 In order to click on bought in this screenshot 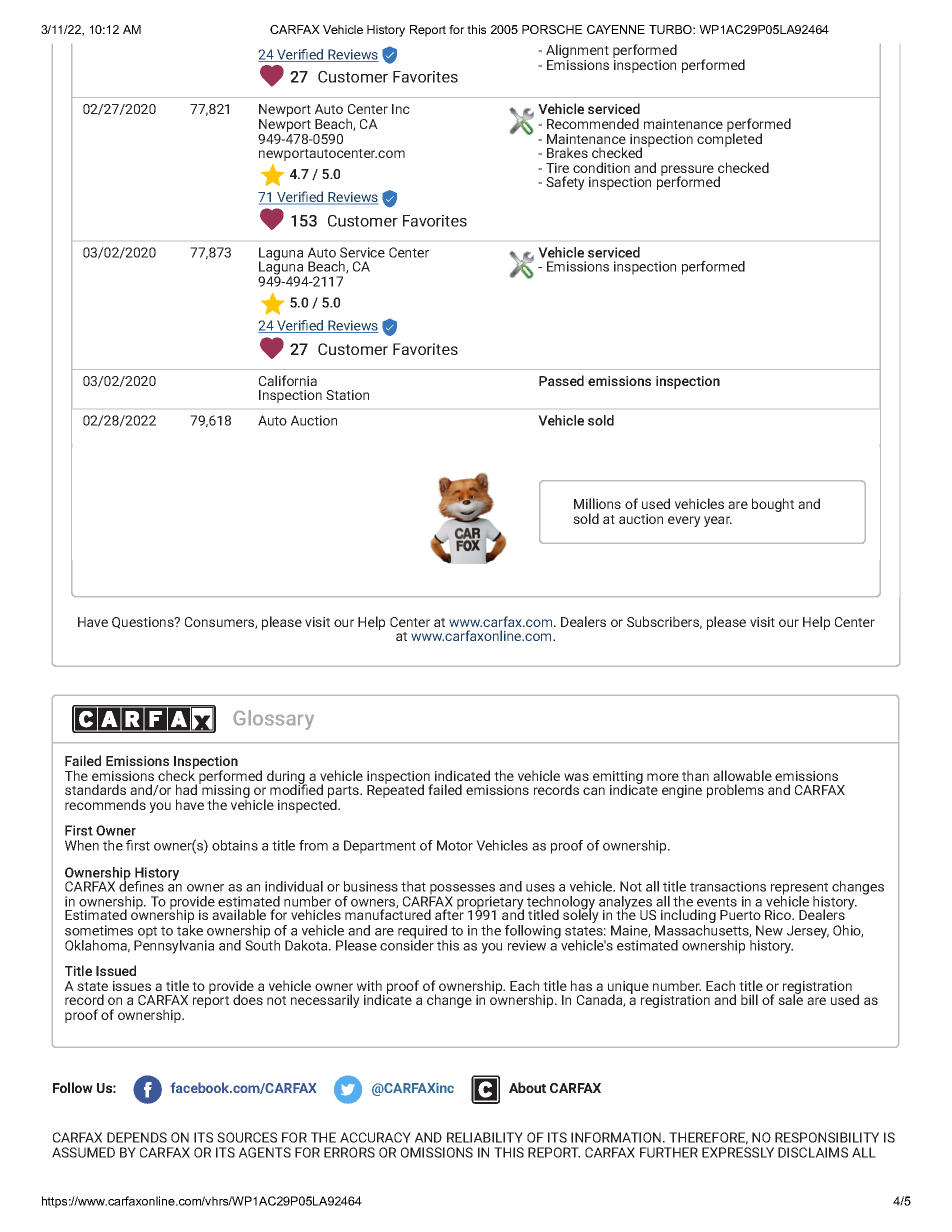, I will do `click(773, 505)`.
